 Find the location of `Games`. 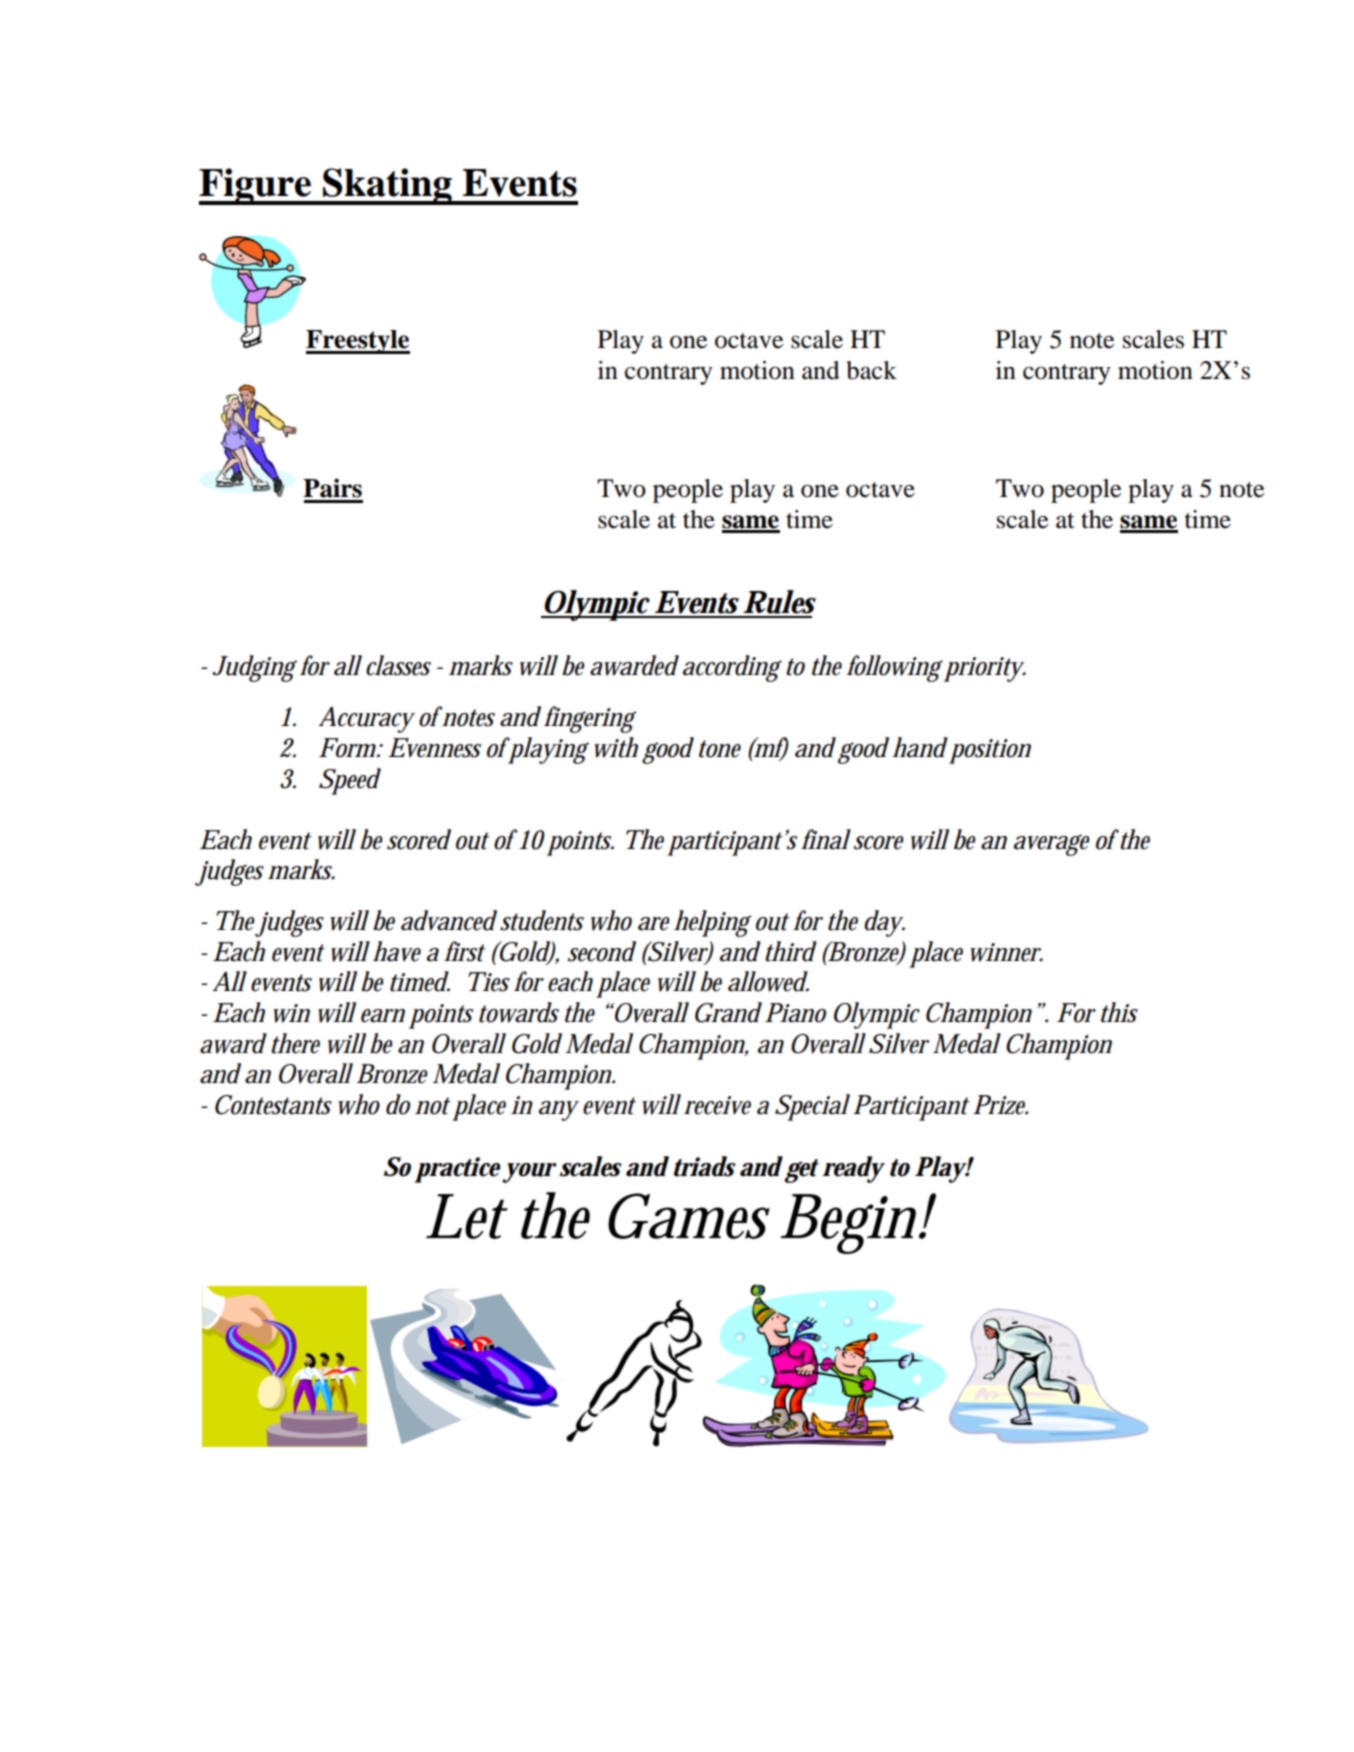

Games is located at coordinates (689, 1216).
